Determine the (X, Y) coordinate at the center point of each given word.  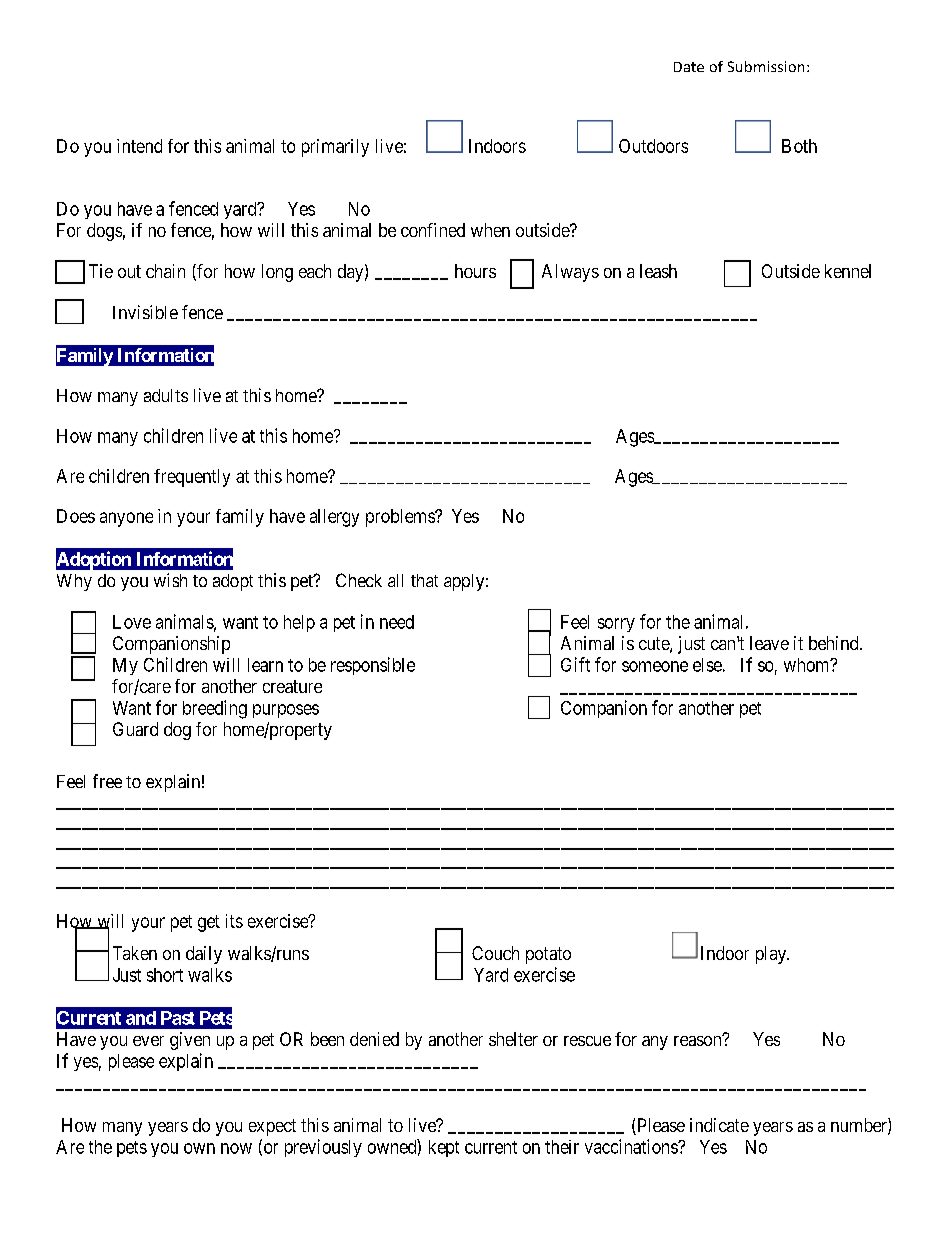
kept (444, 1148)
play (772, 955)
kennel (848, 271)
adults (166, 395)
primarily (335, 148)
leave (769, 643)
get (209, 923)
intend (139, 146)
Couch (495, 953)
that (424, 580)
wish (170, 580)
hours (475, 271)
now (236, 1148)
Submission (766, 66)
